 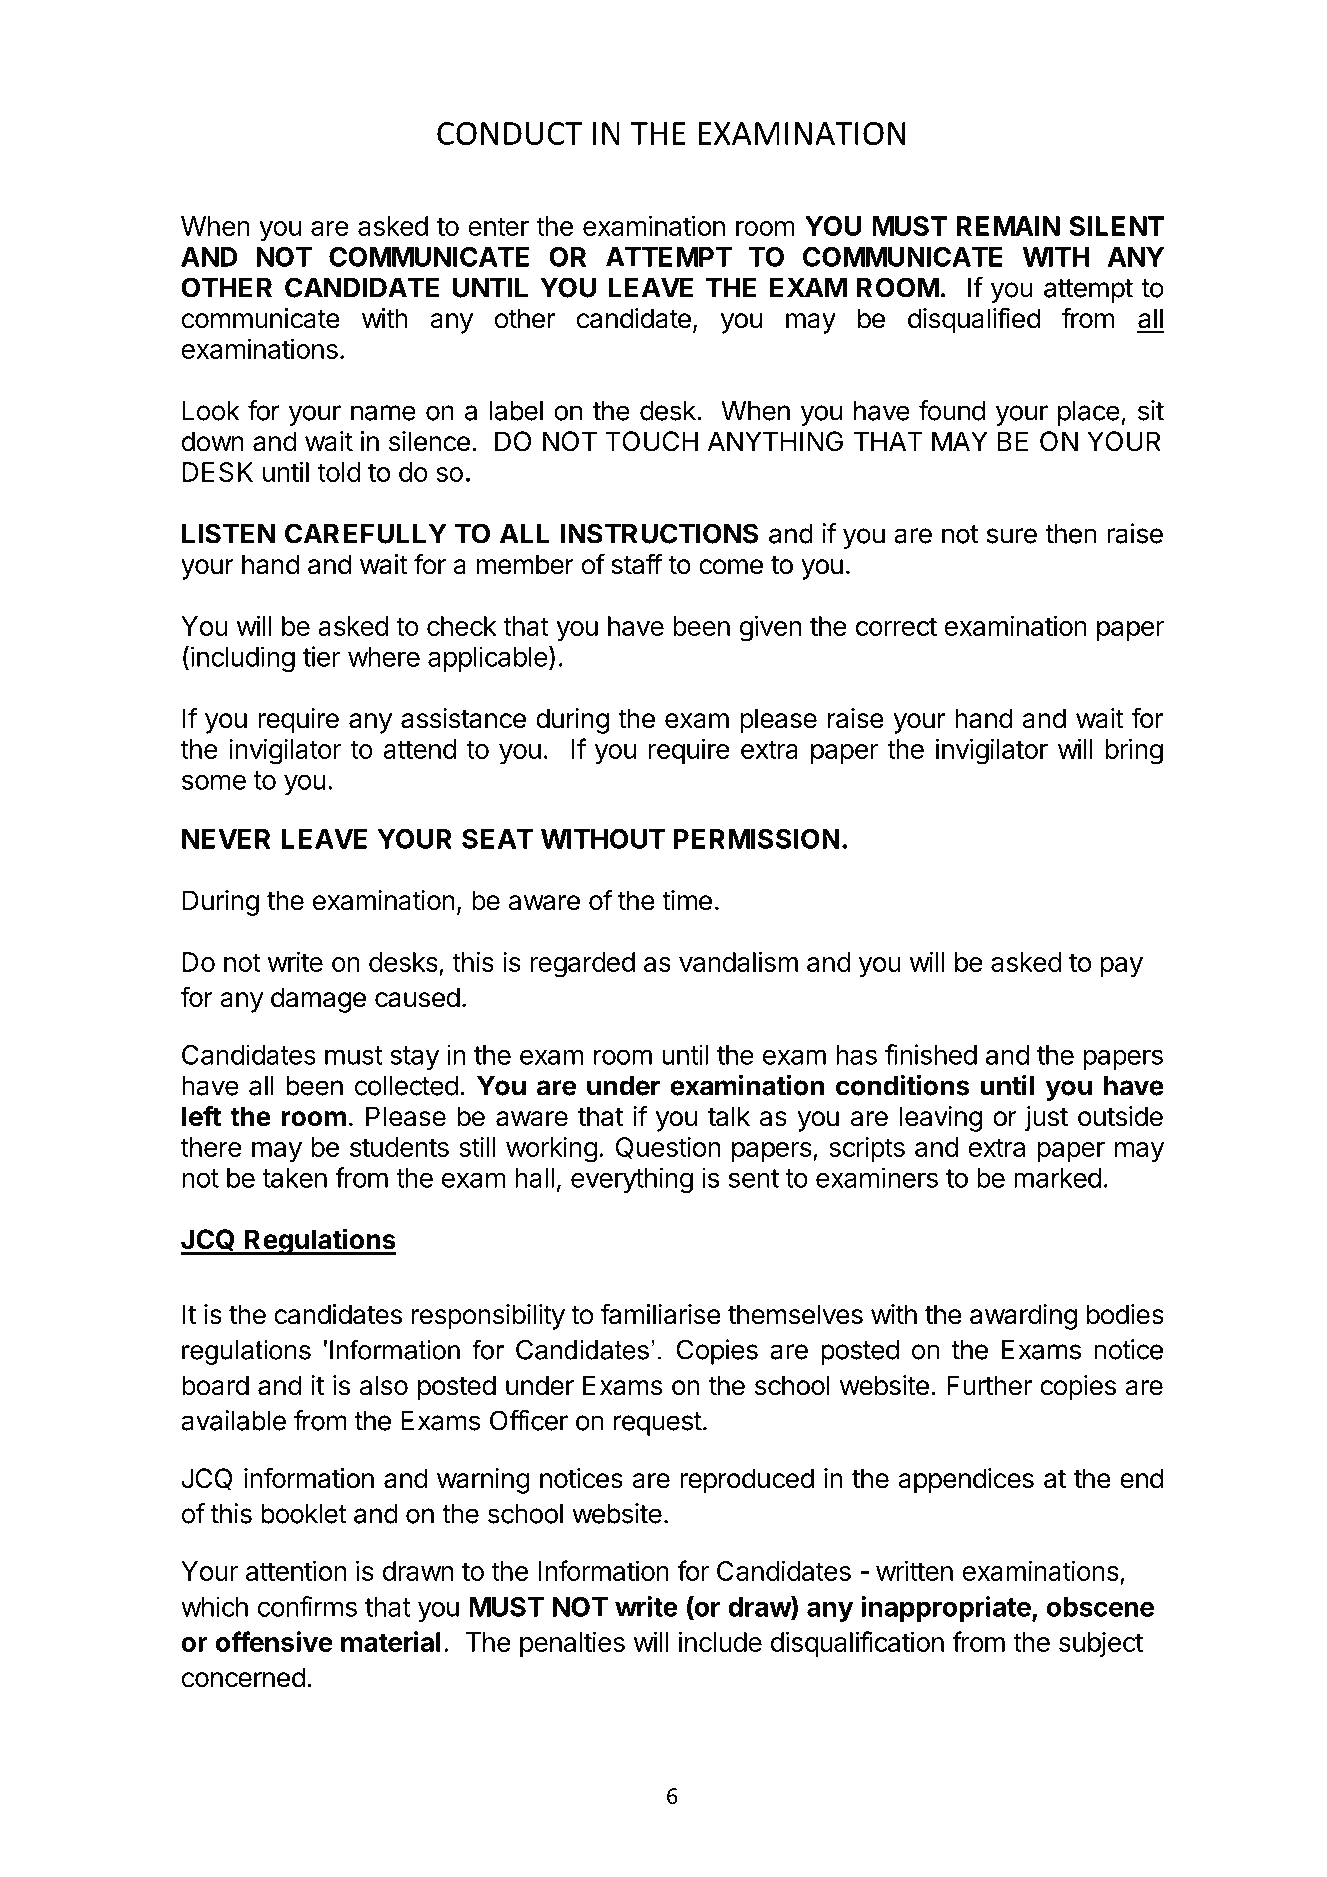 I want to click on just, so click(x=1046, y=1119).
